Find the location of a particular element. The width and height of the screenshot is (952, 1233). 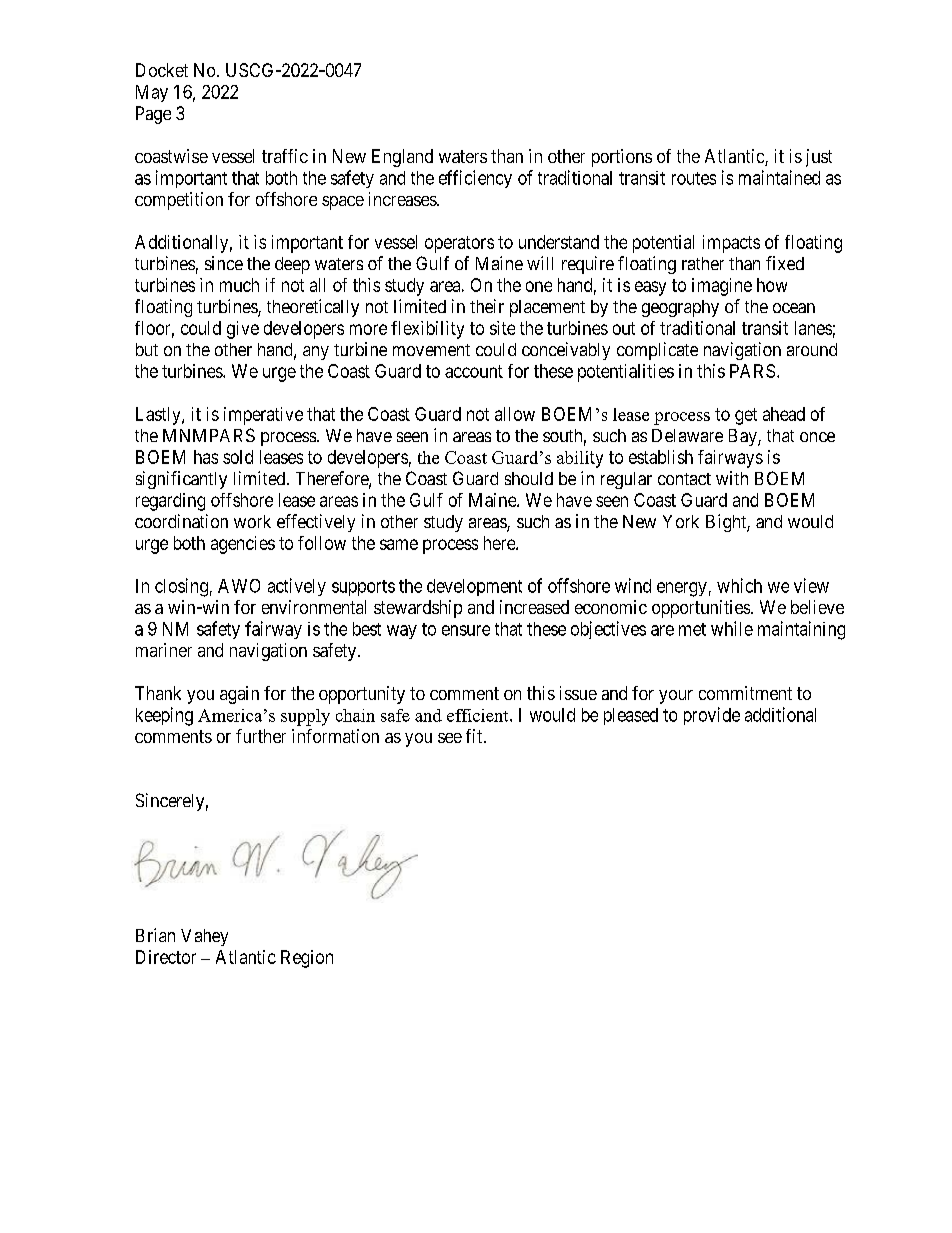

May is located at coordinates (152, 93).
